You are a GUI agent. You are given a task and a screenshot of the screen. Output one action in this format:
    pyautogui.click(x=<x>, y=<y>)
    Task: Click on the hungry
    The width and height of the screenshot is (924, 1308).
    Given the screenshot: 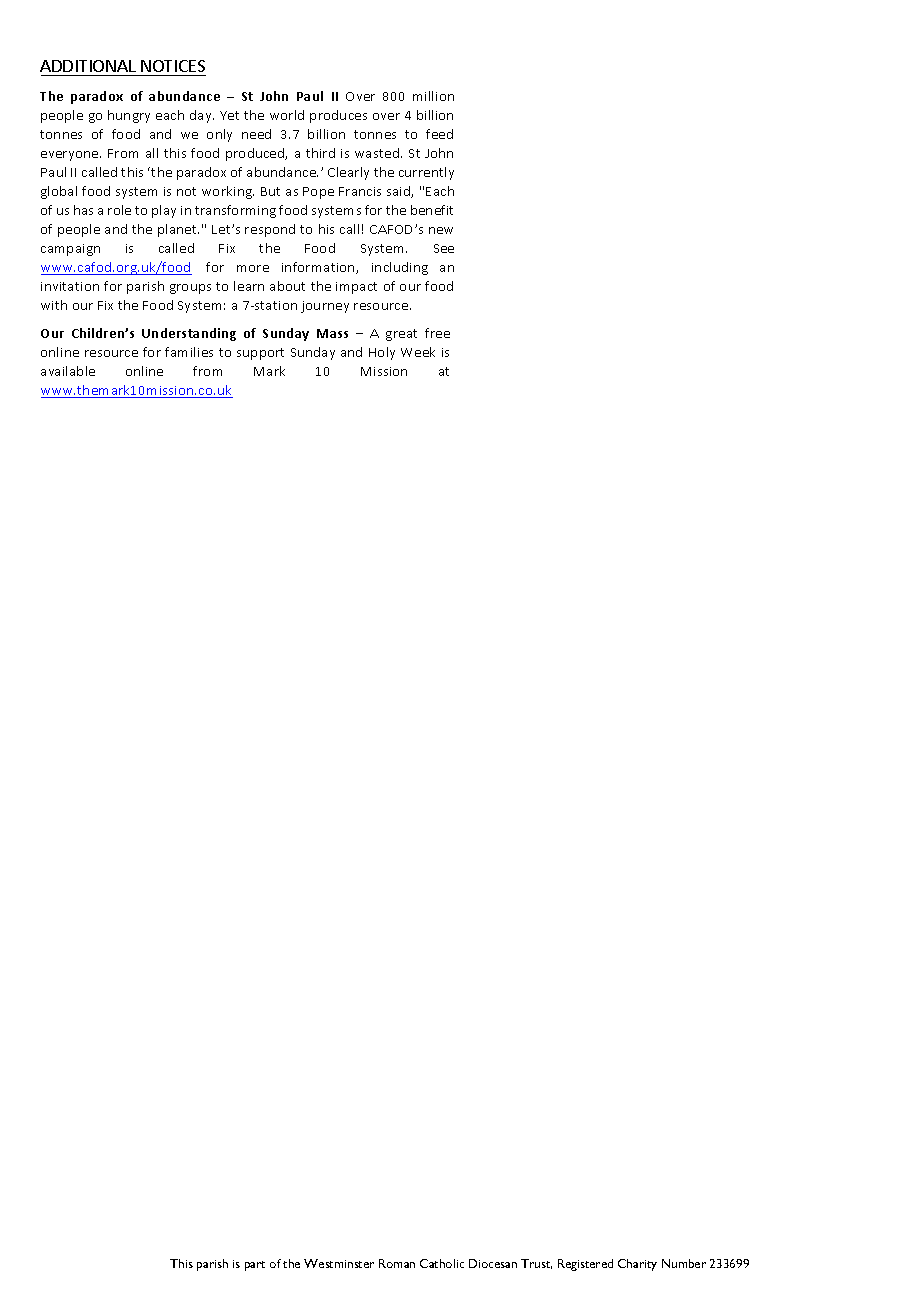 What is the action you would take?
    pyautogui.click(x=129, y=116)
